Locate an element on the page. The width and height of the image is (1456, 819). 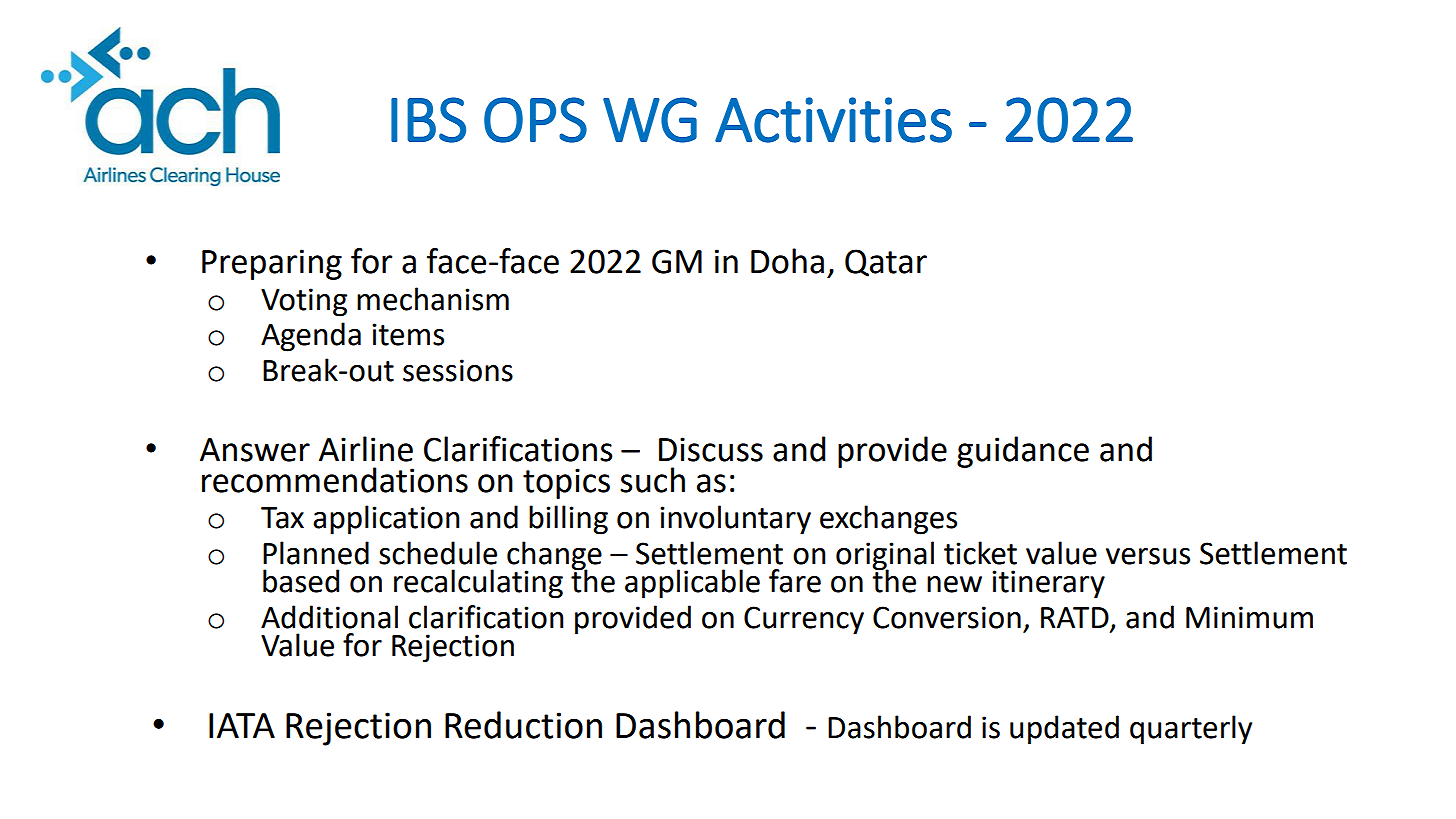
Activities is located at coordinates (833, 120).
